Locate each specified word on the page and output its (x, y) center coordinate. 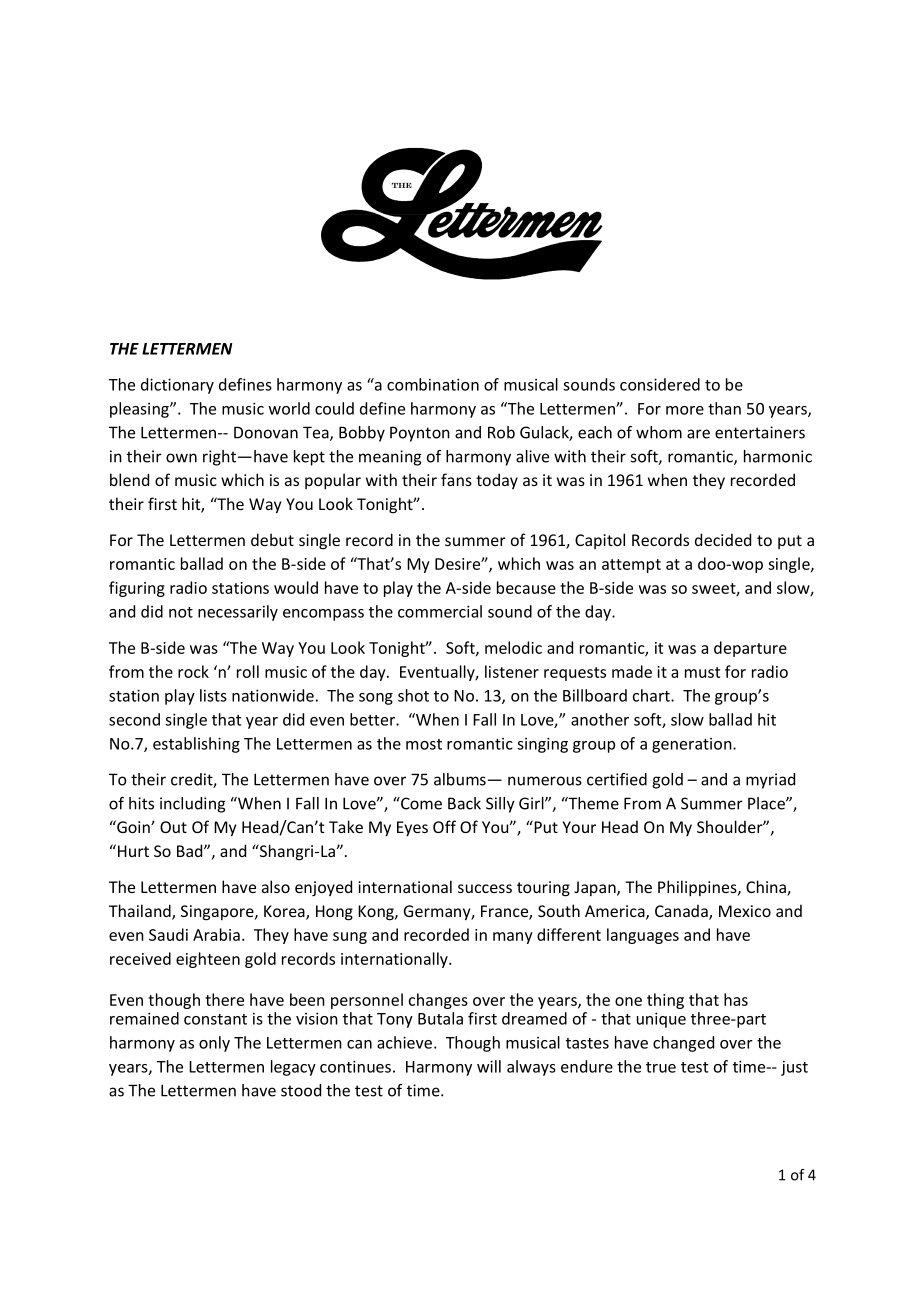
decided (723, 539)
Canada (682, 912)
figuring (137, 589)
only (214, 1044)
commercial (440, 611)
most (424, 744)
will (489, 1066)
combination (433, 384)
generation (693, 745)
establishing (196, 745)
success (485, 888)
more (685, 410)
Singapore (218, 913)
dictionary (177, 386)
